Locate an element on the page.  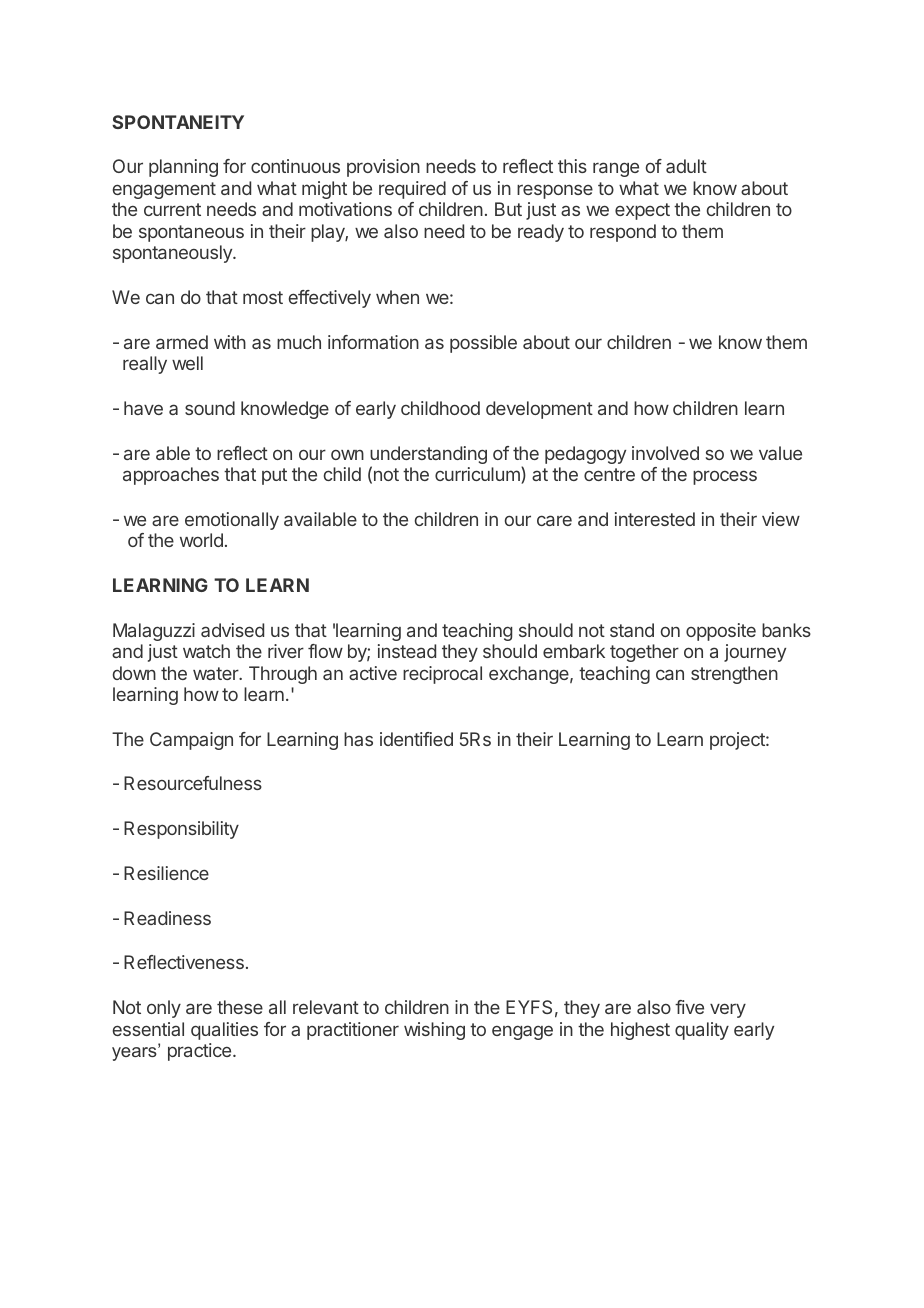
strengthen is located at coordinates (734, 675).
